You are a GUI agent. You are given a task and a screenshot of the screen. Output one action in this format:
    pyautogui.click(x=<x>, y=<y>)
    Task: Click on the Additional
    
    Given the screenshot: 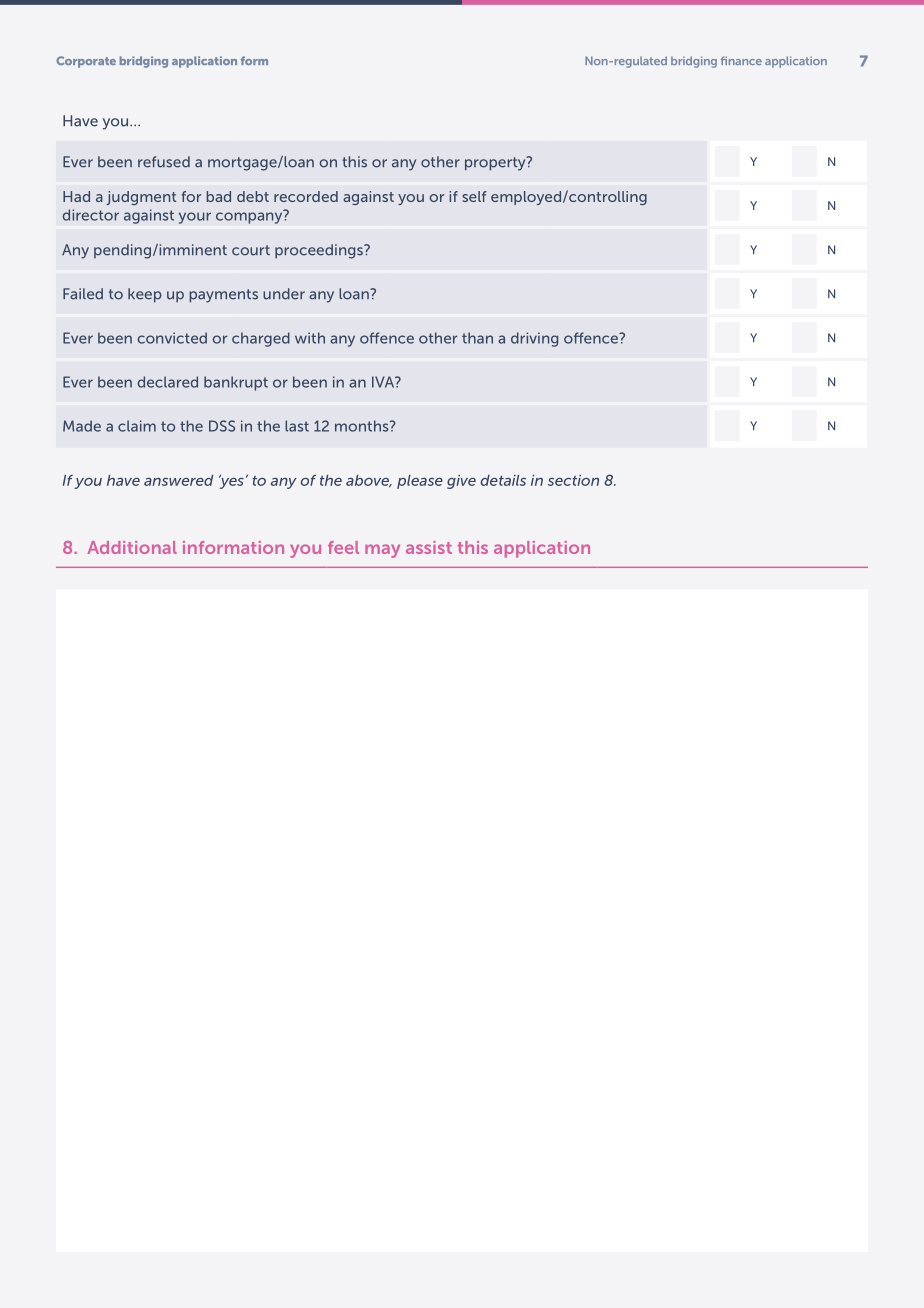 What is the action you would take?
    pyautogui.click(x=132, y=547)
